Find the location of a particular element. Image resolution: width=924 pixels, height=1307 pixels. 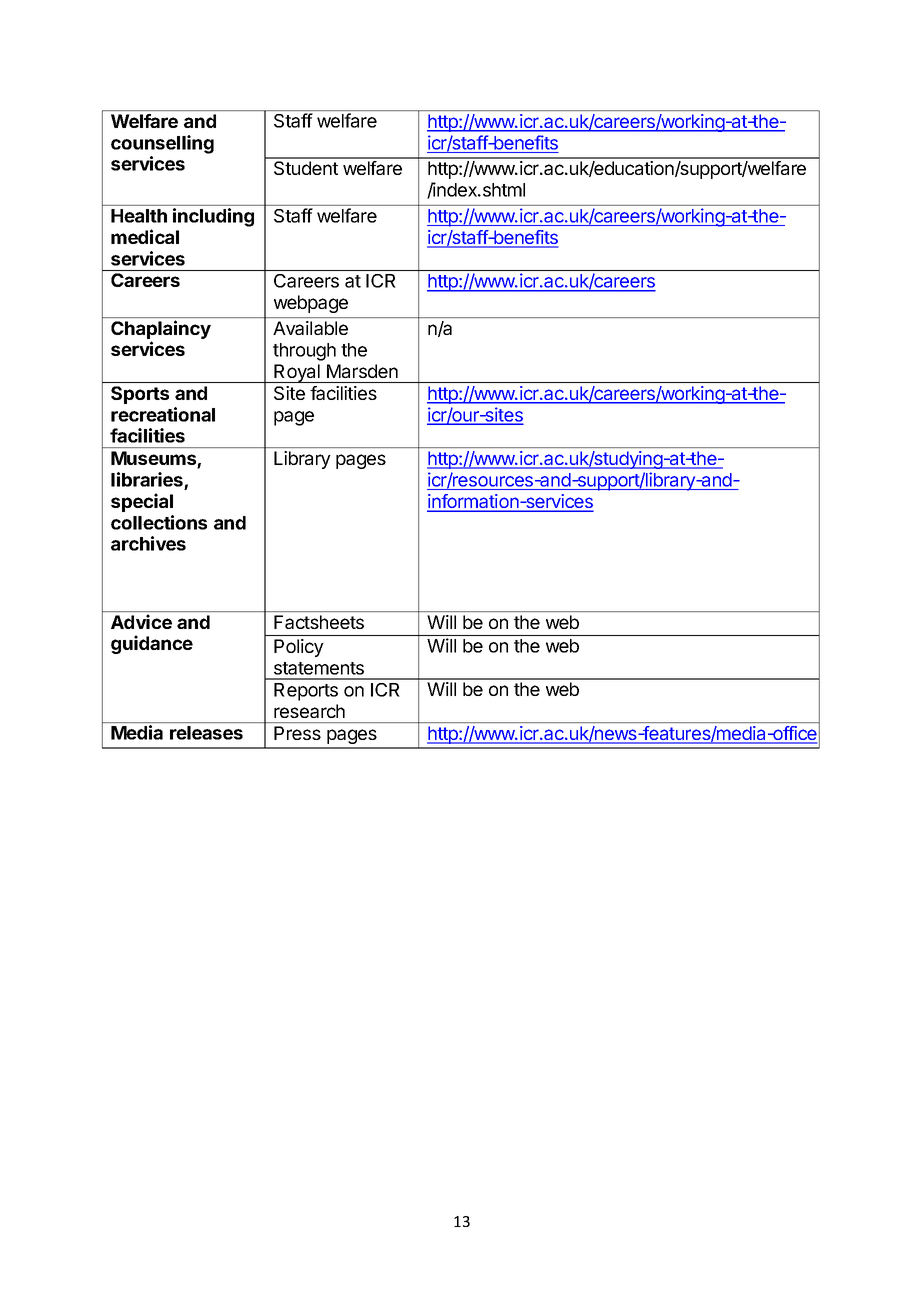

Royal is located at coordinates (297, 373).
